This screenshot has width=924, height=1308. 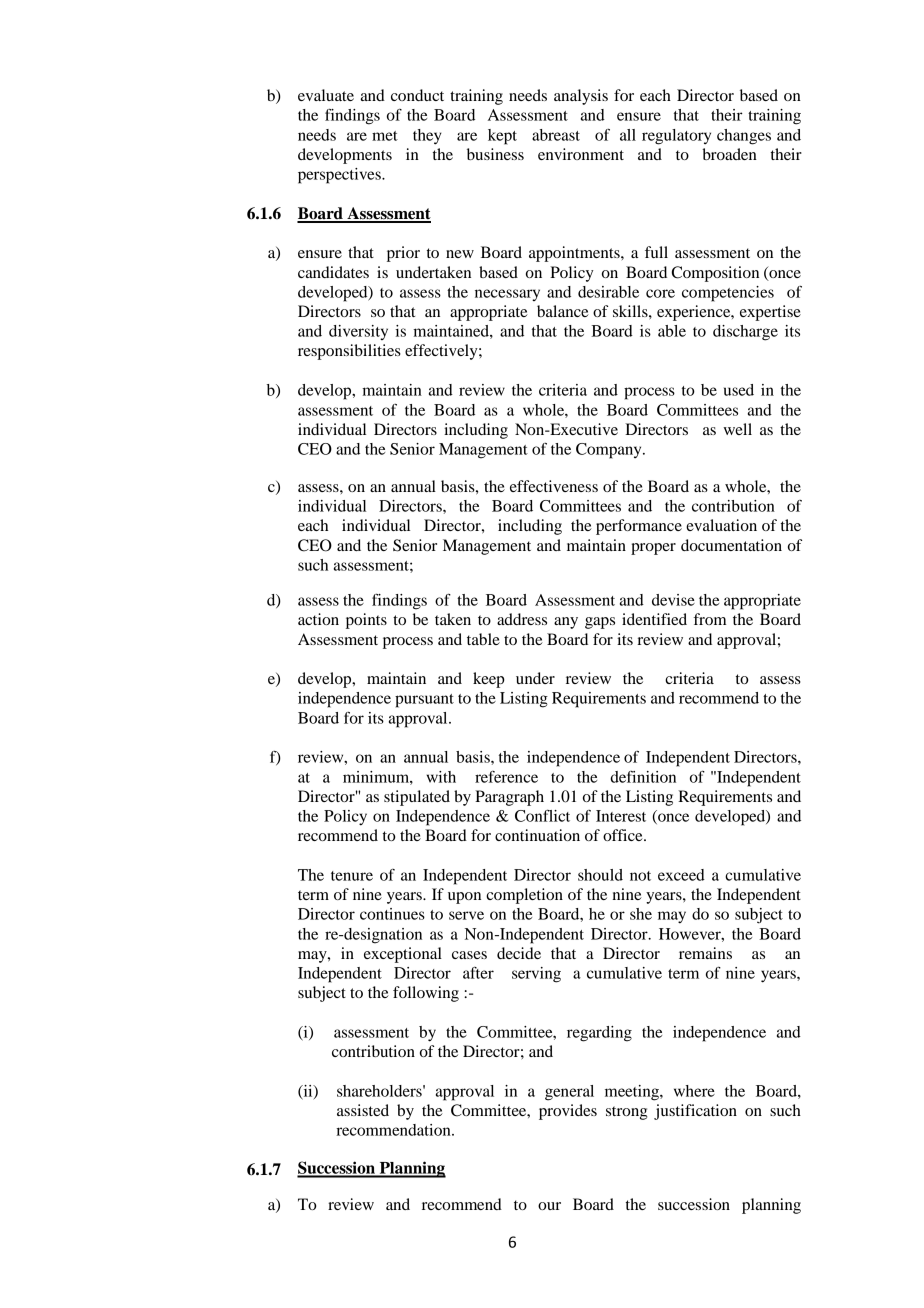 I want to click on effectiveness, so click(x=554, y=486).
